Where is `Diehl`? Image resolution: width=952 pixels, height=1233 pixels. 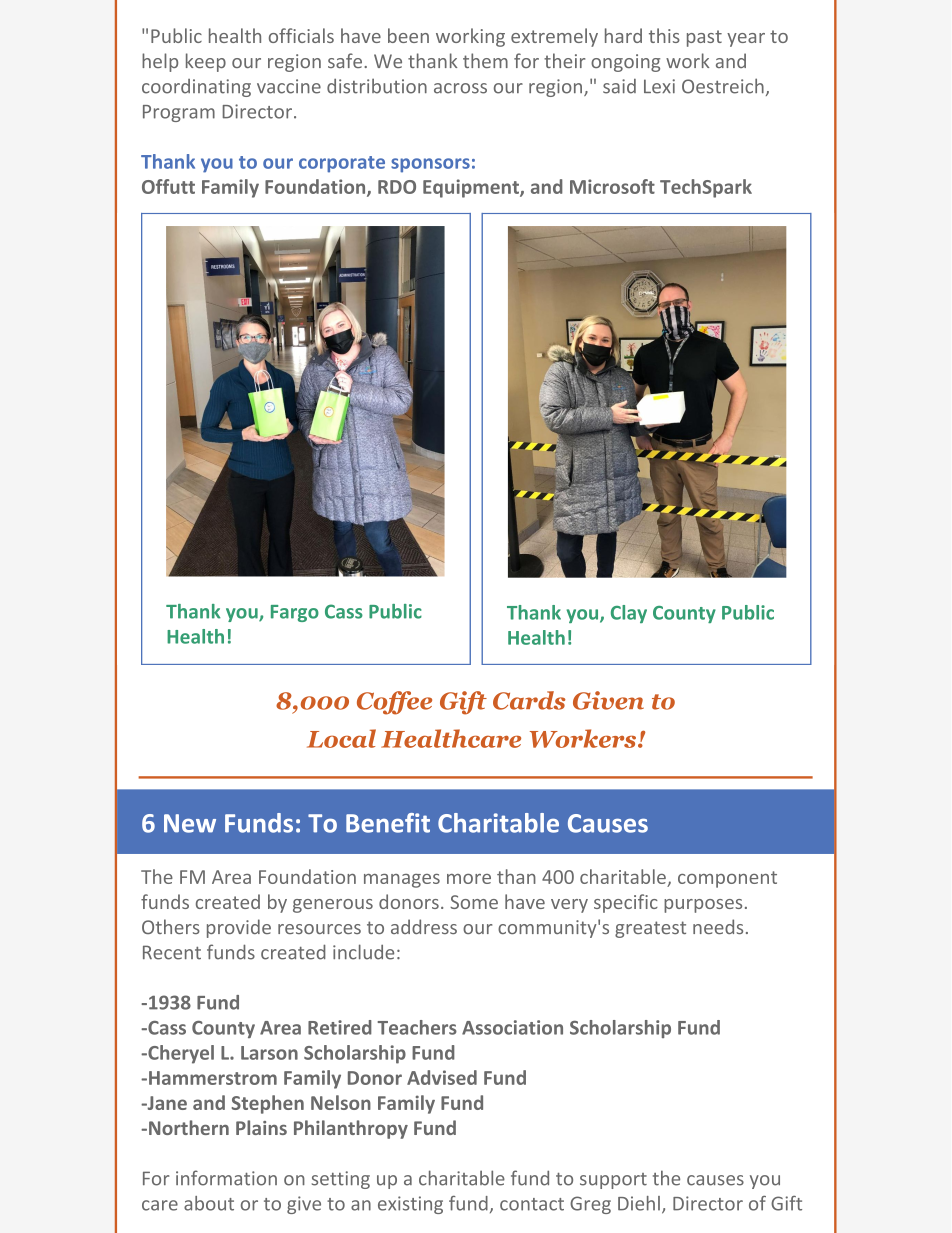
Diehl is located at coordinates (639, 1203).
